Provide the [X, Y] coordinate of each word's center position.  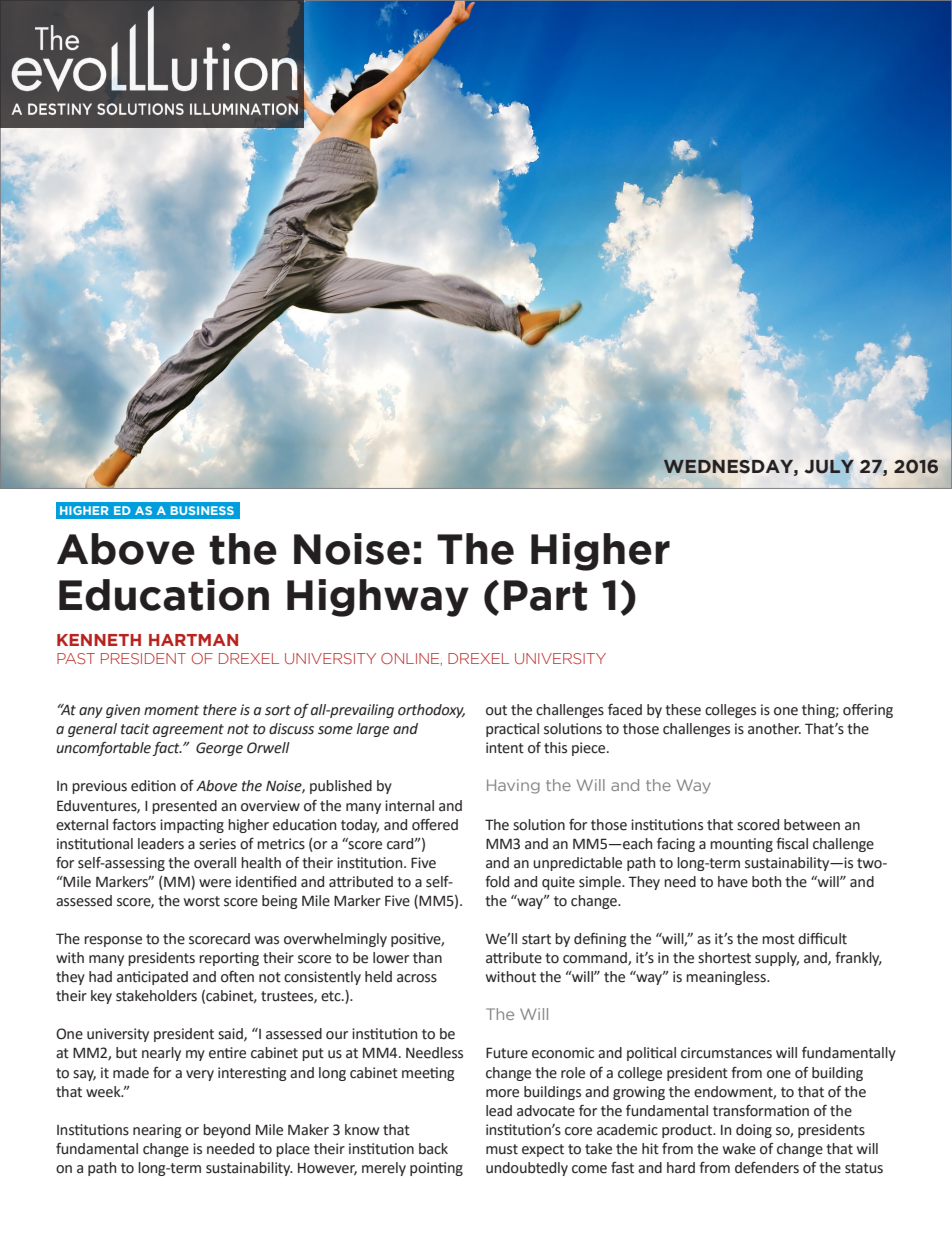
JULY [829, 466]
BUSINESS [202, 510]
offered [435, 824]
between [812, 825]
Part [545, 595]
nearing [157, 1131]
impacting [192, 826]
